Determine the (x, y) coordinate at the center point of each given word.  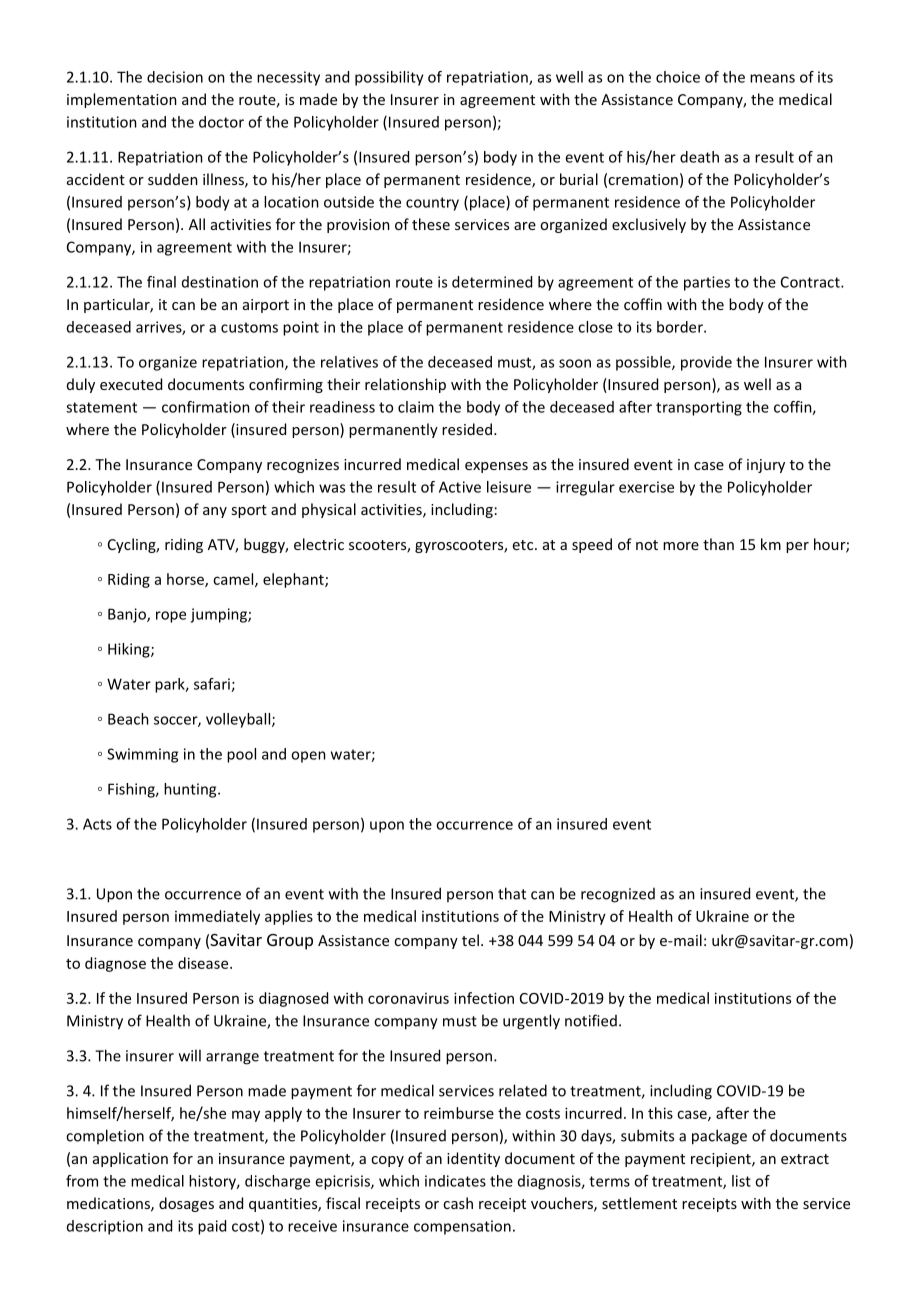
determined (492, 282)
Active (460, 487)
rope (171, 617)
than (718, 544)
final (161, 282)
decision (175, 77)
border (681, 327)
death (699, 157)
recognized (618, 895)
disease (204, 963)
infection (484, 998)
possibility (389, 78)
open (308, 757)
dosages (186, 1204)
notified (591, 1020)
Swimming (142, 755)
